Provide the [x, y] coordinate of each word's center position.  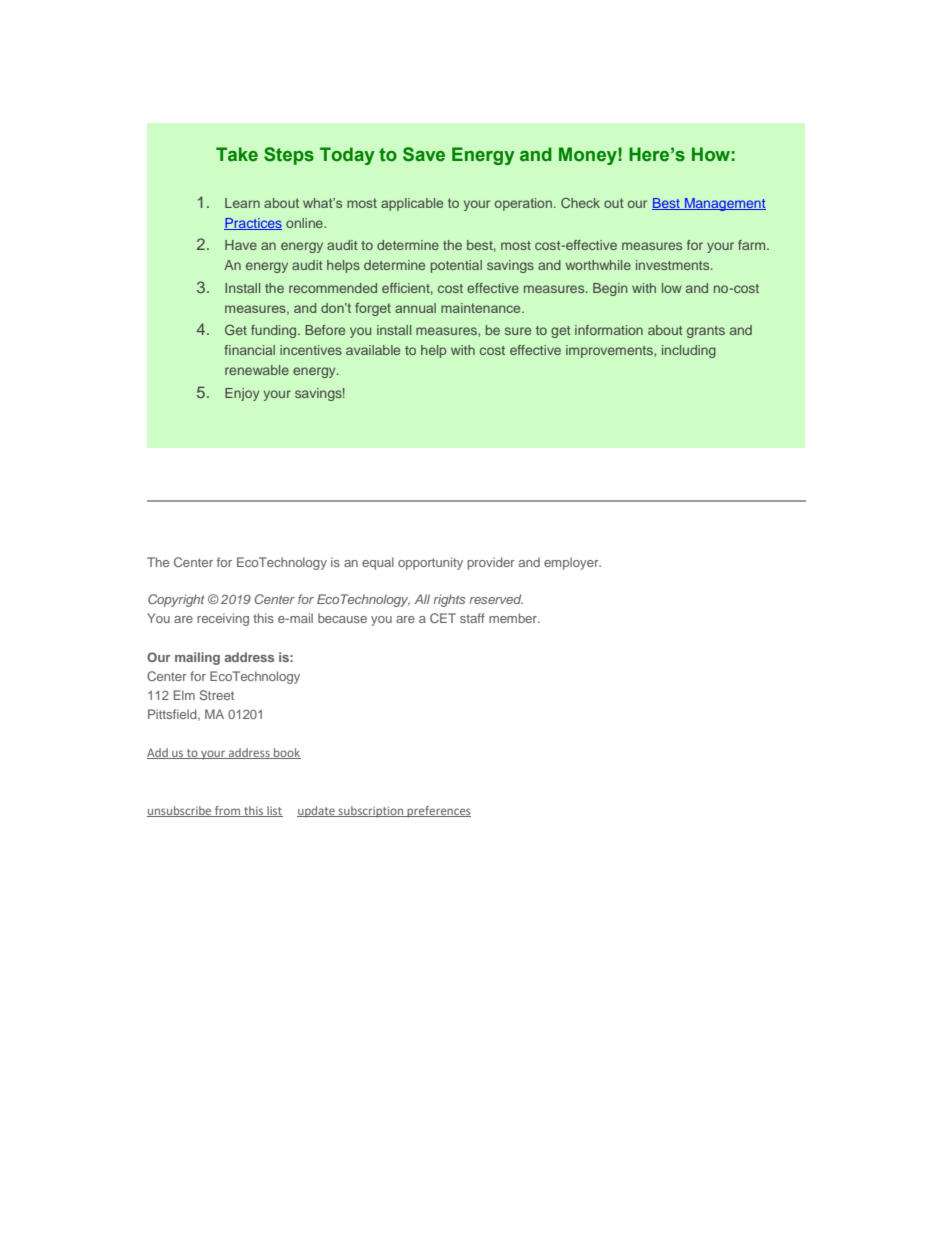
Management [724, 204]
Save [424, 154]
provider [491, 563]
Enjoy [242, 394]
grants [706, 332]
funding [275, 331]
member [514, 618]
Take [237, 154]
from [228, 811]
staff [472, 618]
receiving [223, 619]
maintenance [482, 308]
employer [572, 563]
